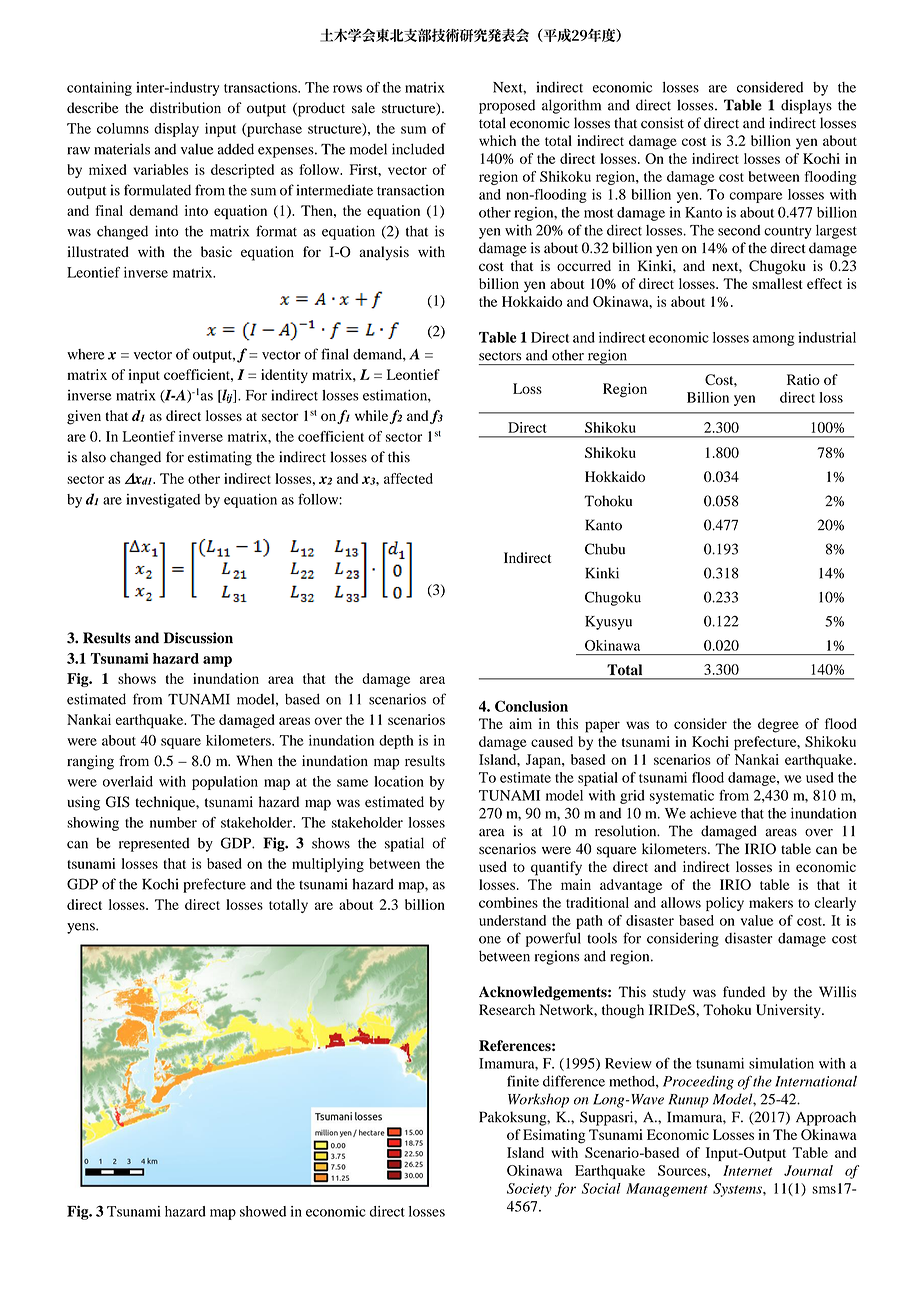 This screenshot has height=1308, width=924. What do you see at coordinates (173, 822) in the screenshot?
I see `number` at bounding box center [173, 822].
